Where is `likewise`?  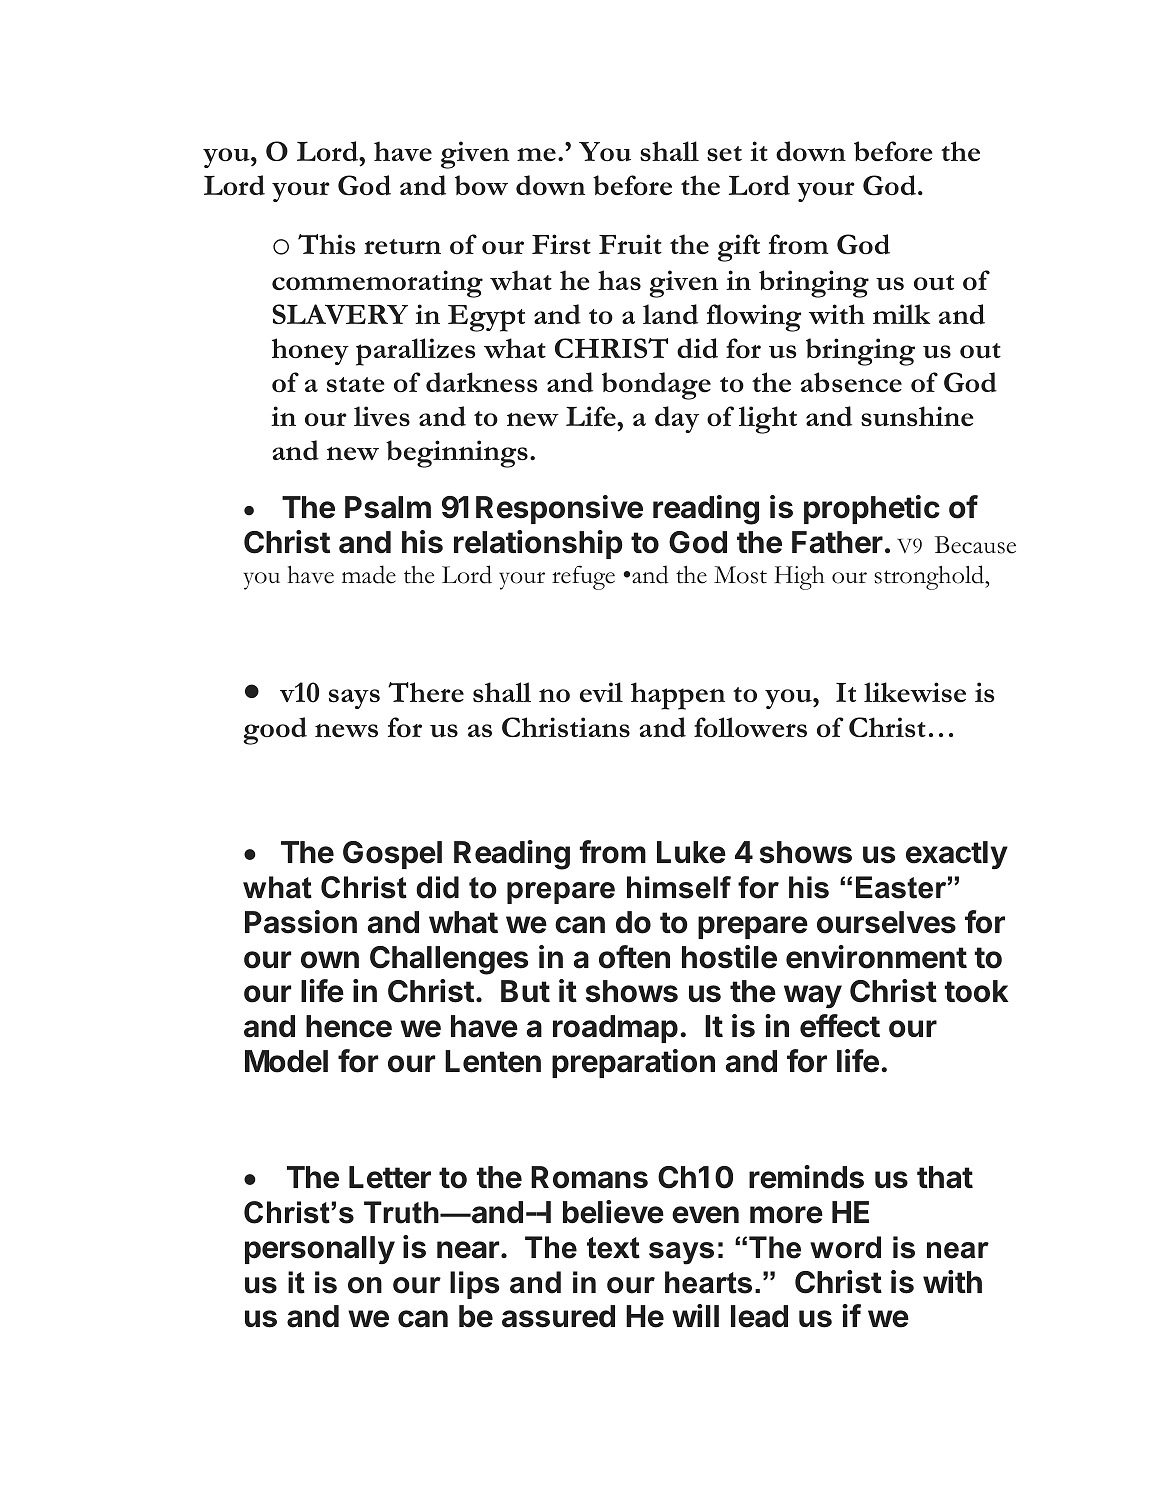 likewise is located at coordinates (915, 692).
